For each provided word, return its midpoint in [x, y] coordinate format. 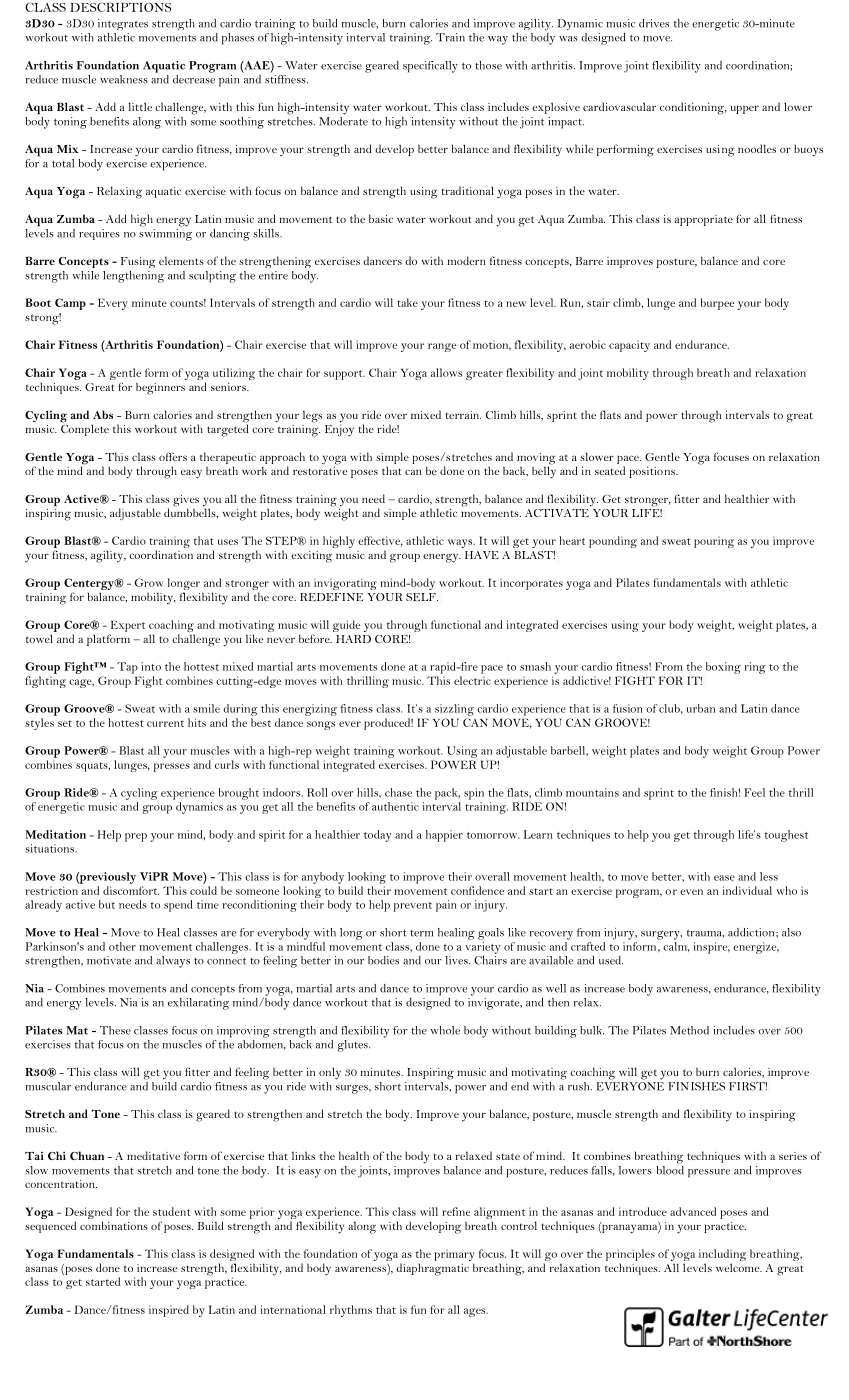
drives [654, 23]
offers [173, 456]
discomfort [131, 890]
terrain [463, 415]
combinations [114, 1225]
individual [747, 890]
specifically [430, 67]
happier [444, 836]
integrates [123, 24]
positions [653, 472]
